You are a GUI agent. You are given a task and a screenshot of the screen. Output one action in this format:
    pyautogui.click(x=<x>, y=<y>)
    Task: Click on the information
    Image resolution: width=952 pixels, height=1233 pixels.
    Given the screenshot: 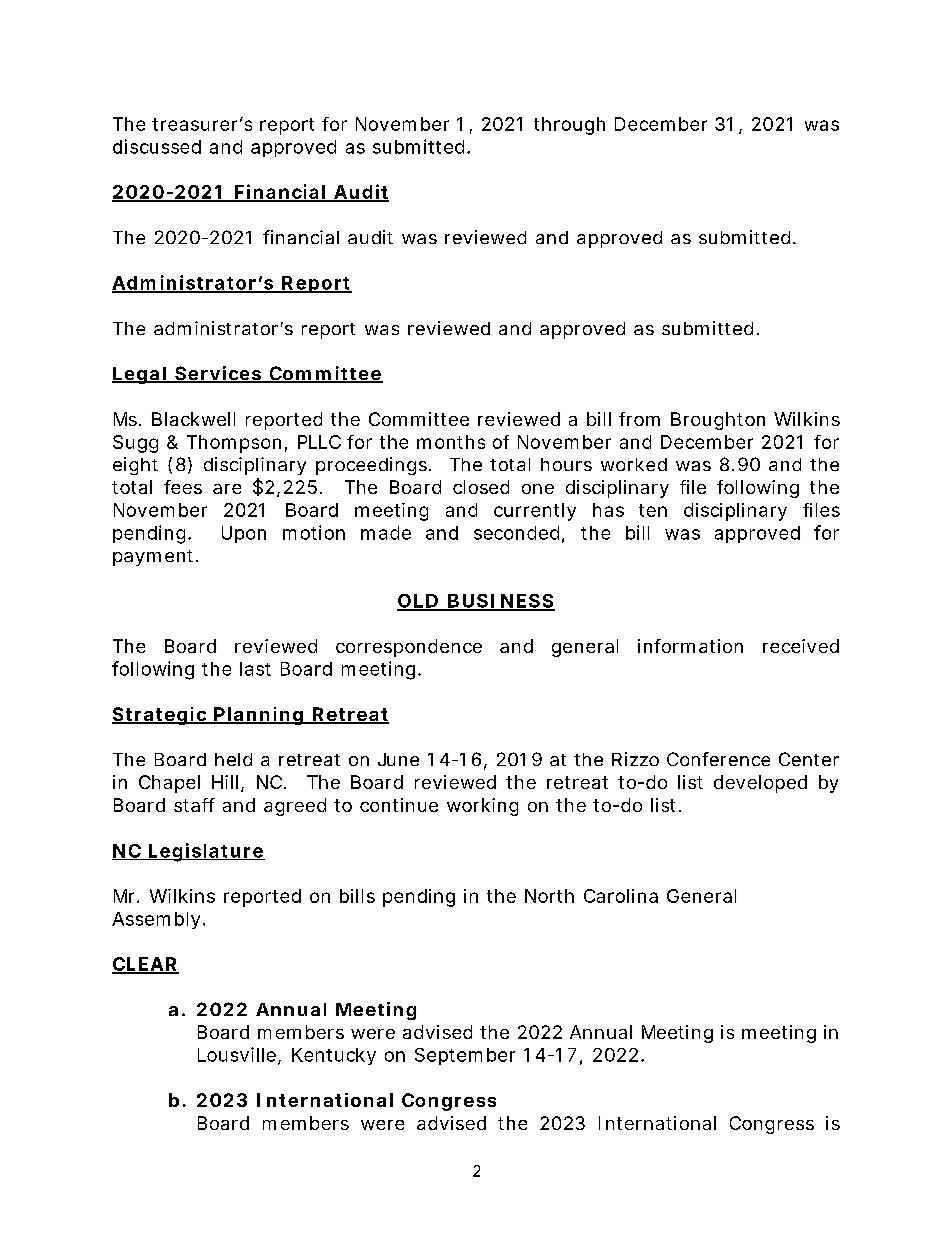 What is the action you would take?
    pyautogui.click(x=690, y=646)
